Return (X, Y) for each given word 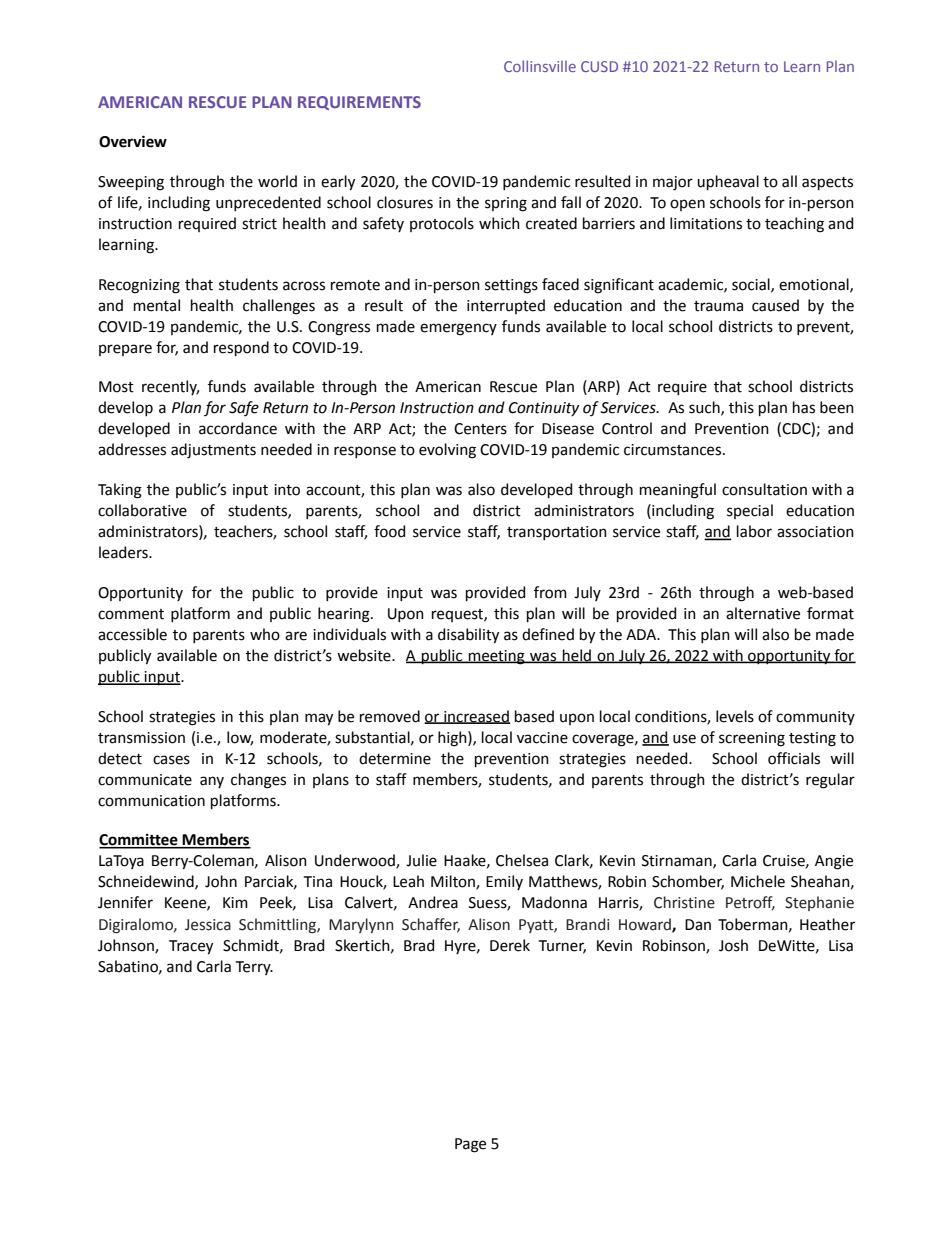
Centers (480, 429)
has (804, 407)
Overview (133, 141)
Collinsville (540, 66)
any (212, 782)
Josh (733, 945)
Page (470, 1145)
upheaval (728, 182)
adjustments (213, 451)
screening (752, 739)
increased (476, 717)
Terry (254, 968)
